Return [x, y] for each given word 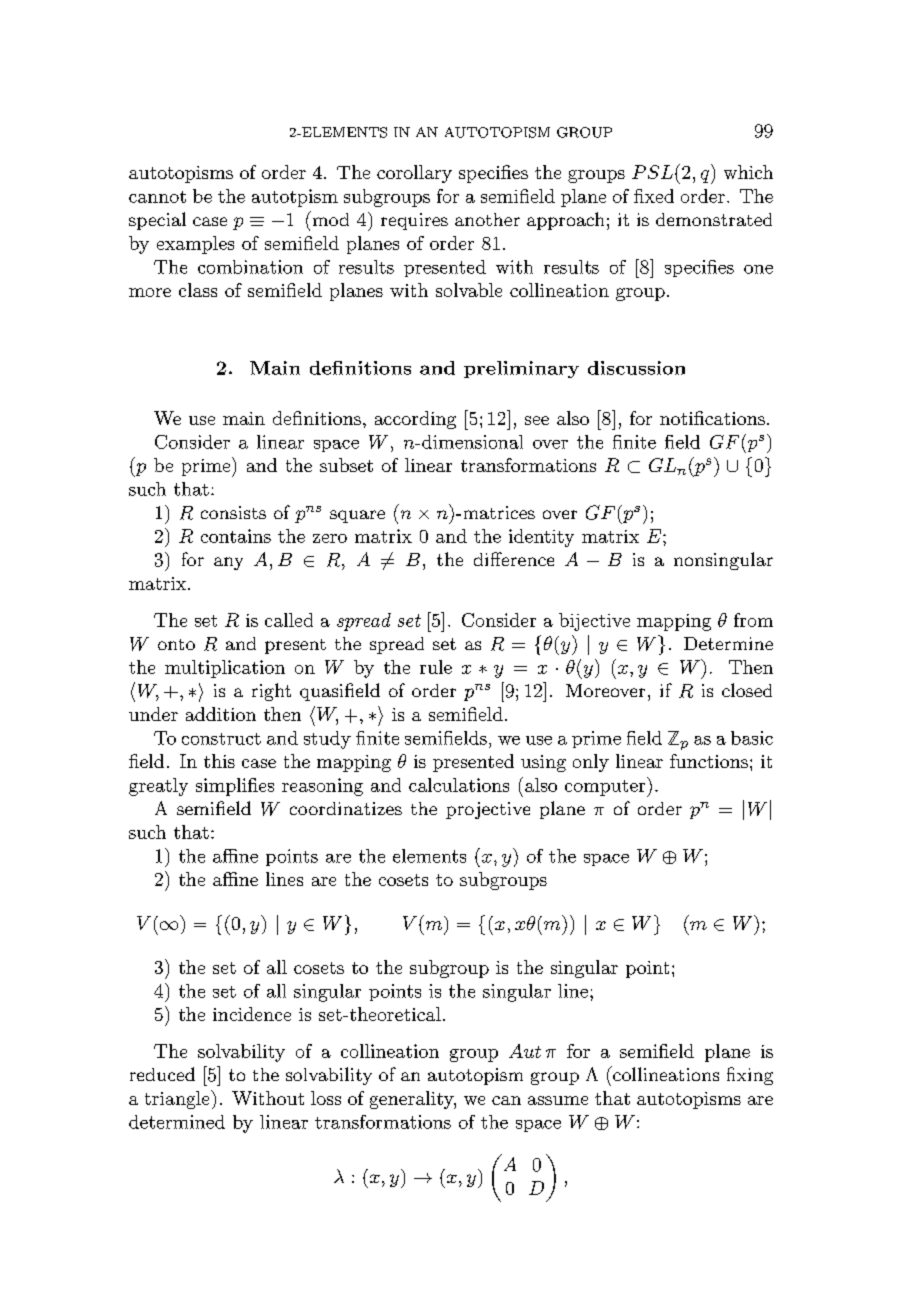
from [753, 620]
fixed [654, 196]
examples [195, 245]
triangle [178, 1099]
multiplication [225, 669]
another [487, 219]
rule [436, 667]
